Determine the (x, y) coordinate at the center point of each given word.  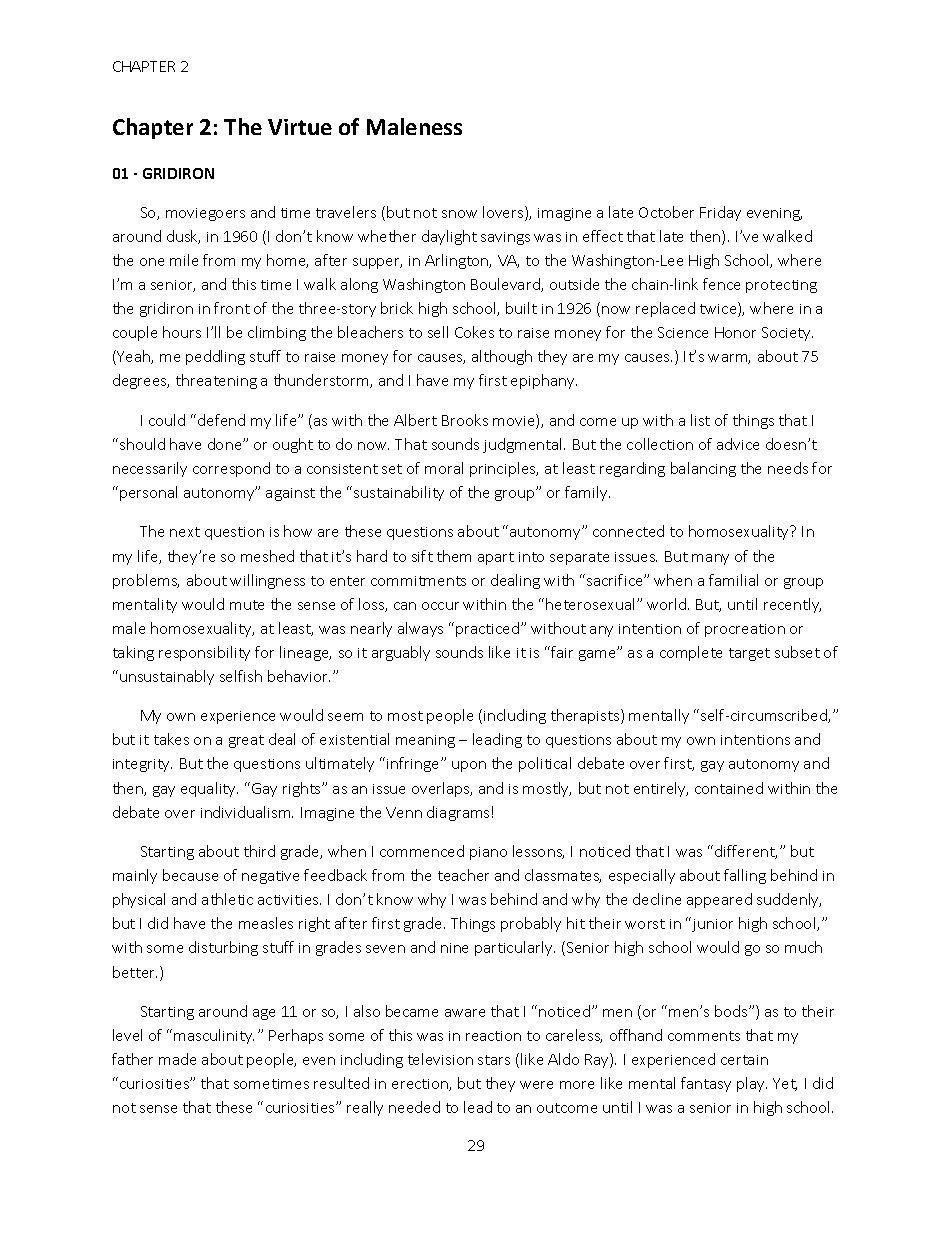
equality (209, 789)
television (440, 1059)
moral (444, 468)
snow (459, 214)
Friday (720, 213)
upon (469, 766)
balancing (703, 469)
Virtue (300, 127)
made (177, 1059)
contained (729, 788)
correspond (231, 469)
